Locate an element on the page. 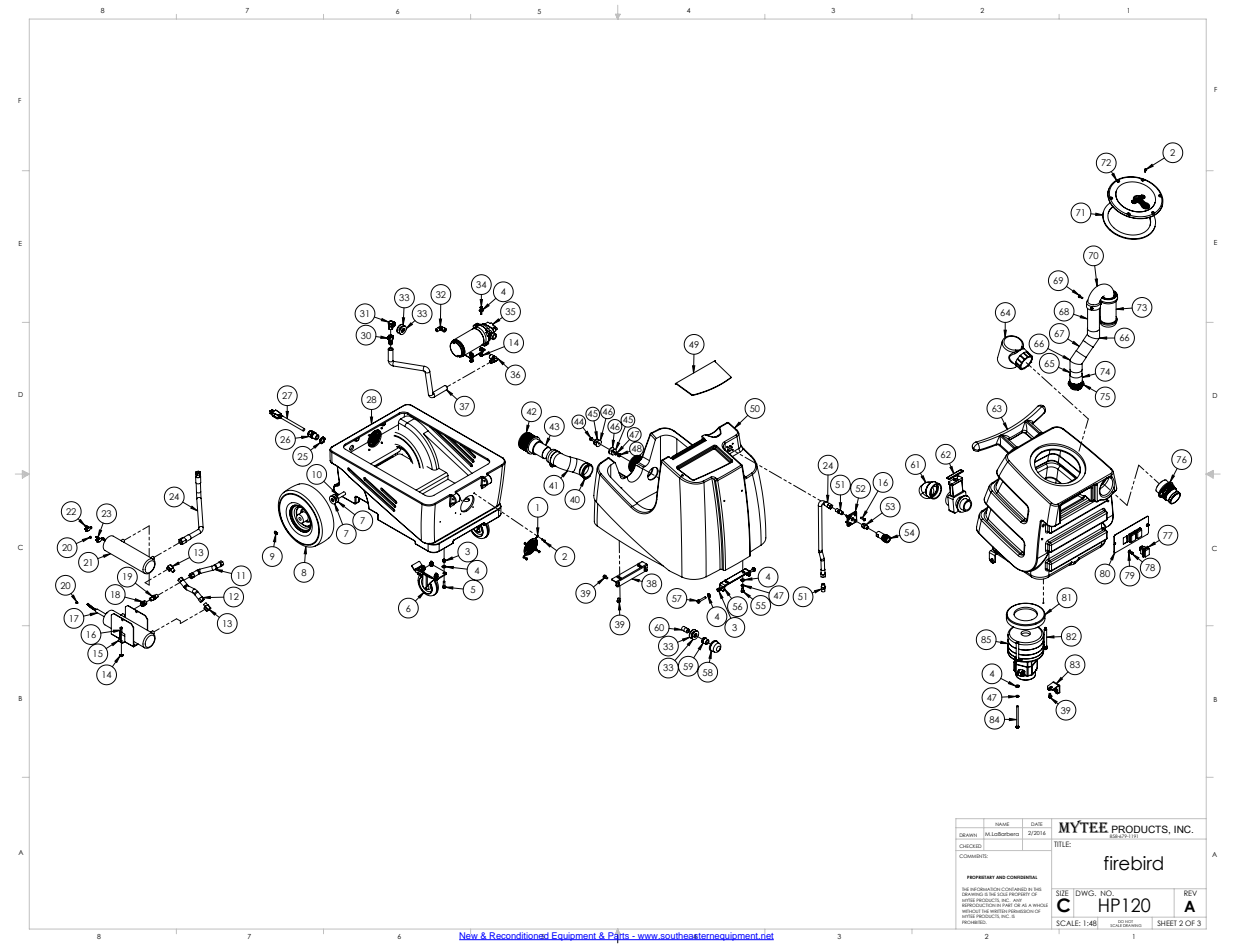  Reconditioned is located at coordinates (519, 936).
